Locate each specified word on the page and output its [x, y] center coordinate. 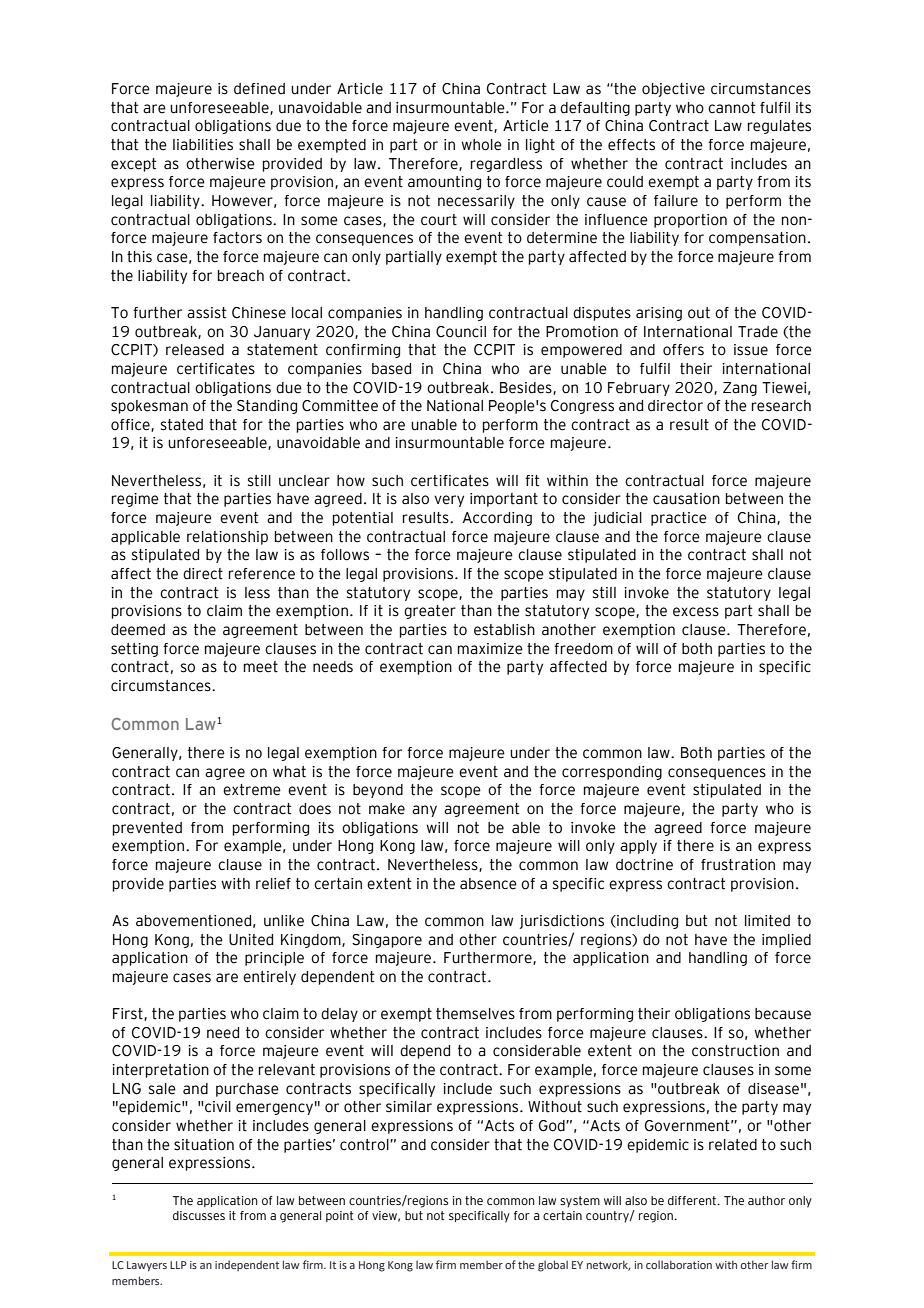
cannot [731, 108]
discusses [199, 1215]
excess [696, 612]
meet [261, 667]
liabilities [203, 145]
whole [481, 145]
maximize [490, 649]
